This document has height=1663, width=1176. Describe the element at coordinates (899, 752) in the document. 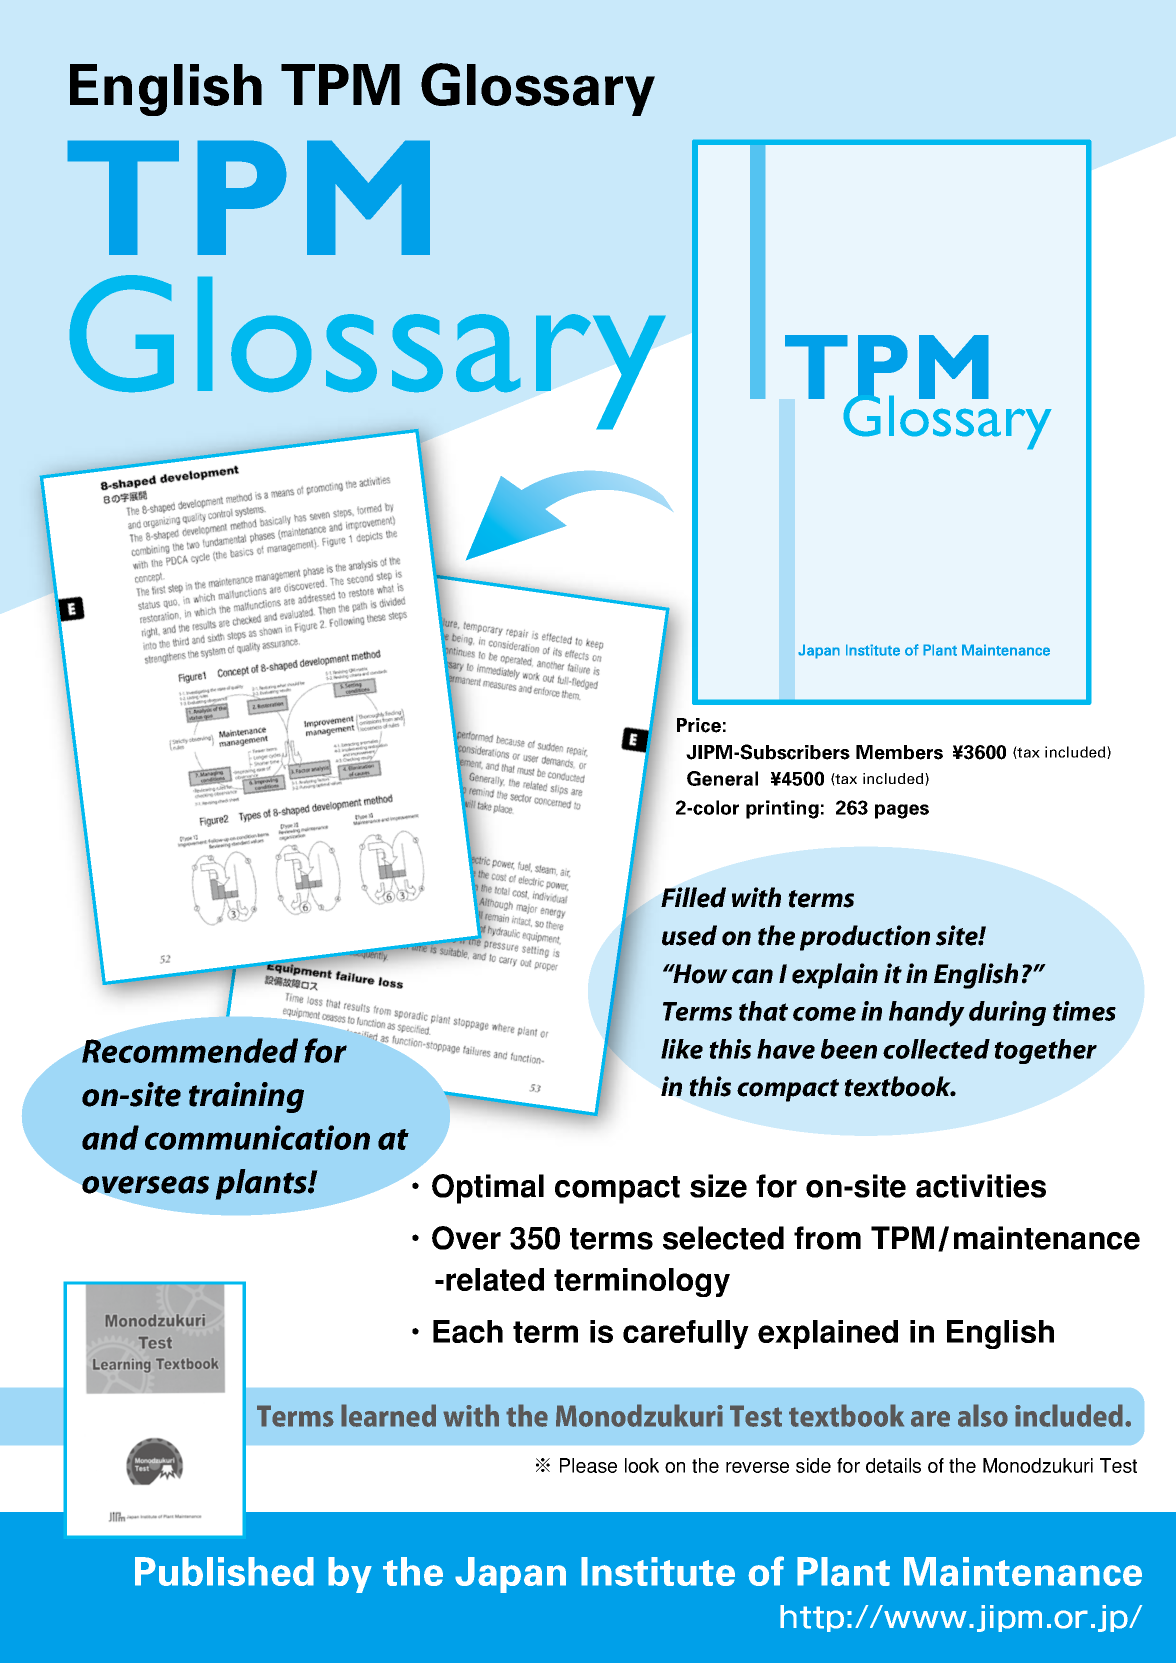

I see `Members` at that location.
